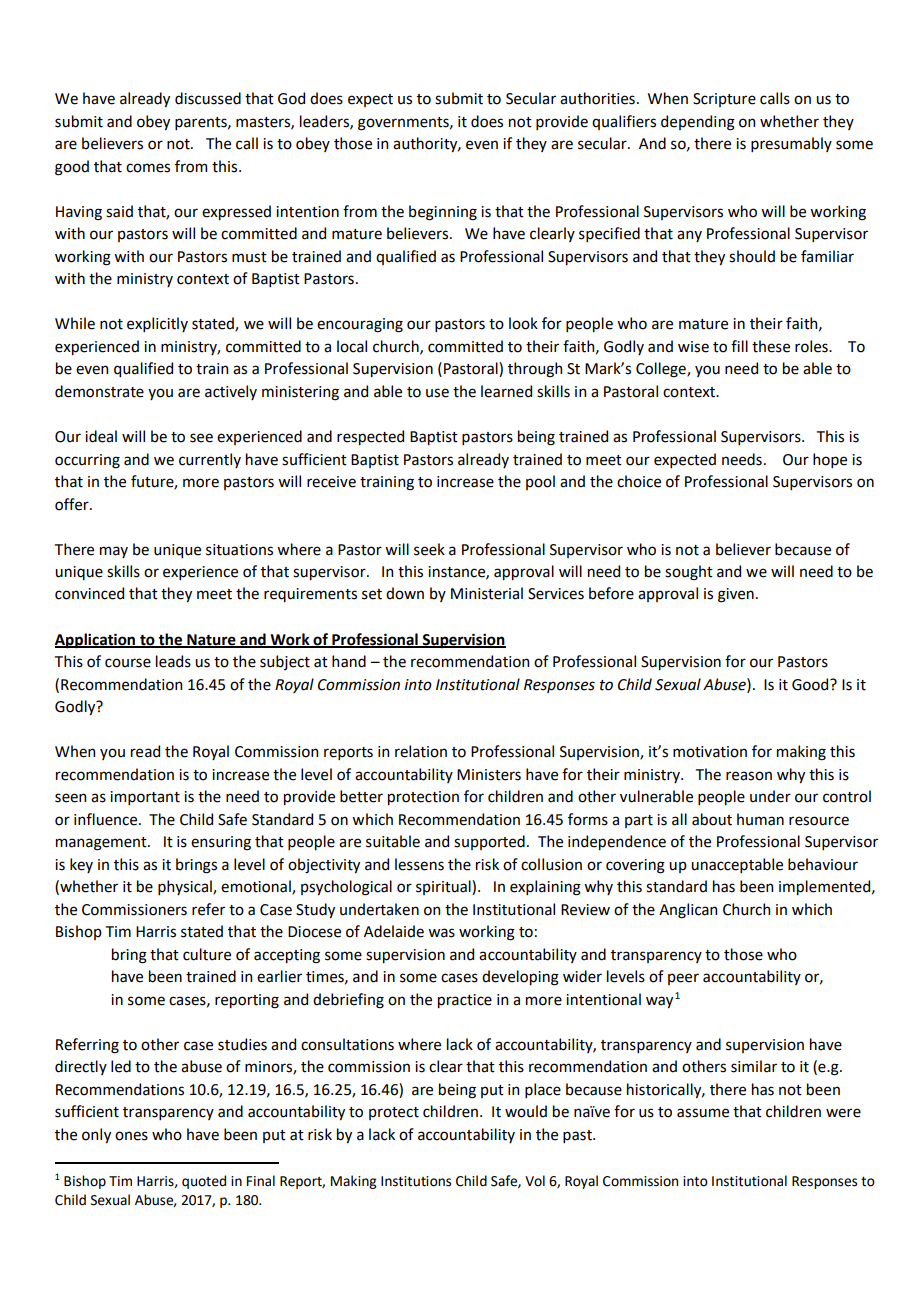 Image resolution: width=924 pixels, height=1308 pixels. I want to click on presumably, so click(791, 144).
